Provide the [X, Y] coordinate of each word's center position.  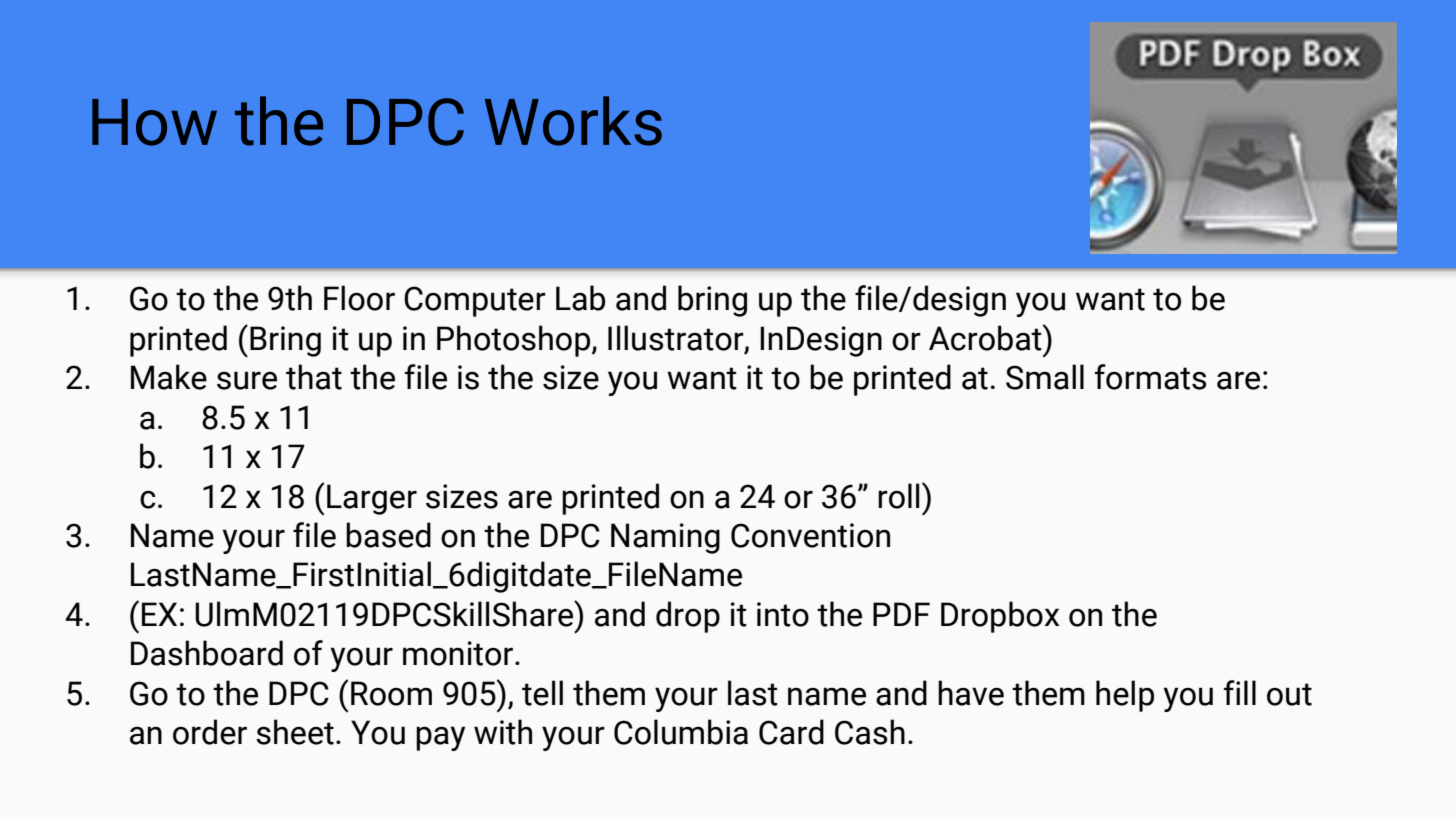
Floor [359, 298]
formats [1151, 377]
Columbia [681, 732]
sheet [295, 732]
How [154, 122]
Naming [665, 538]
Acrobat [986, 337]
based [388, 535]
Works [573, 121]
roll [898, 496]
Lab [580, 298]
